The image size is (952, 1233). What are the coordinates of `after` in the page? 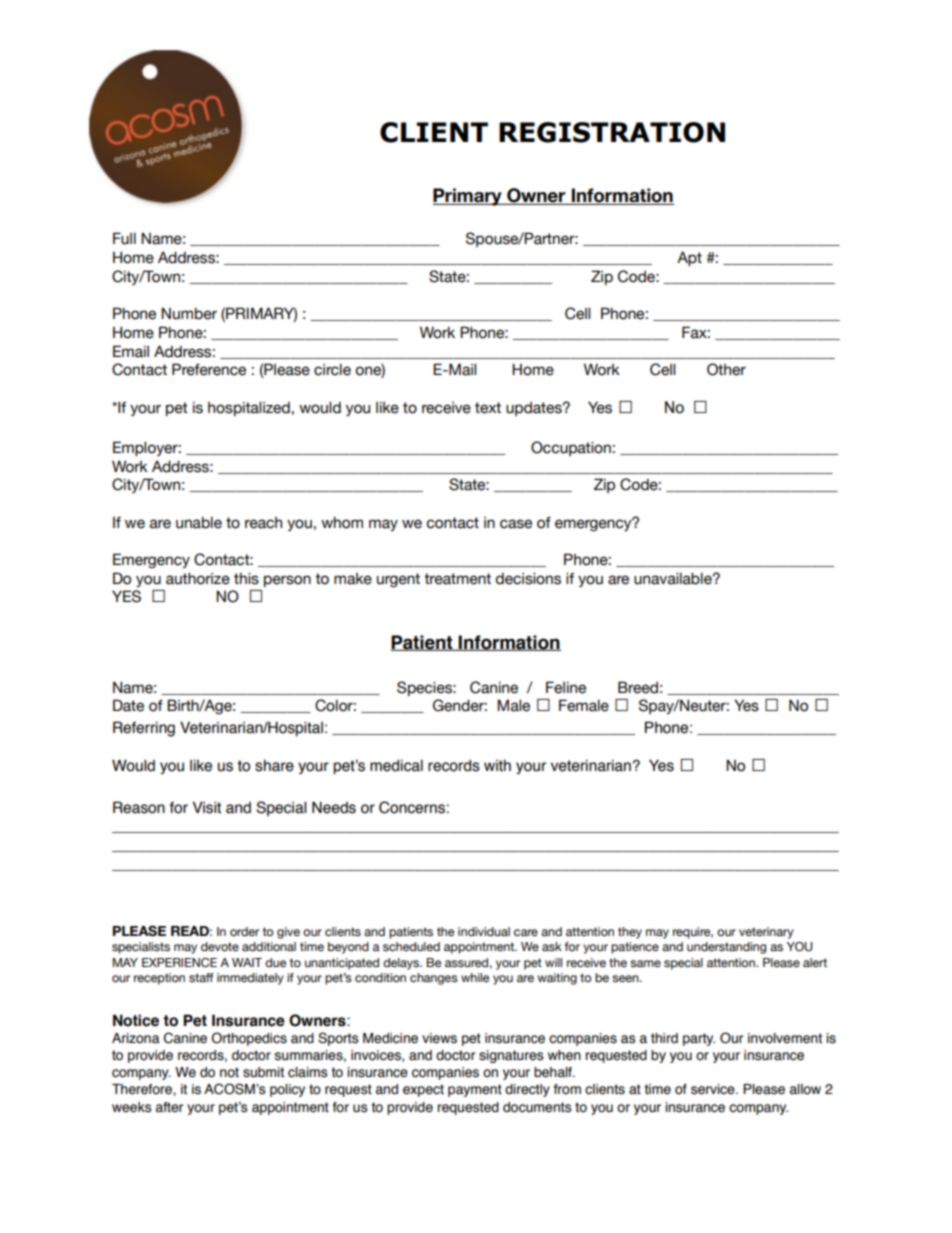 It's located at (169, 1107).
